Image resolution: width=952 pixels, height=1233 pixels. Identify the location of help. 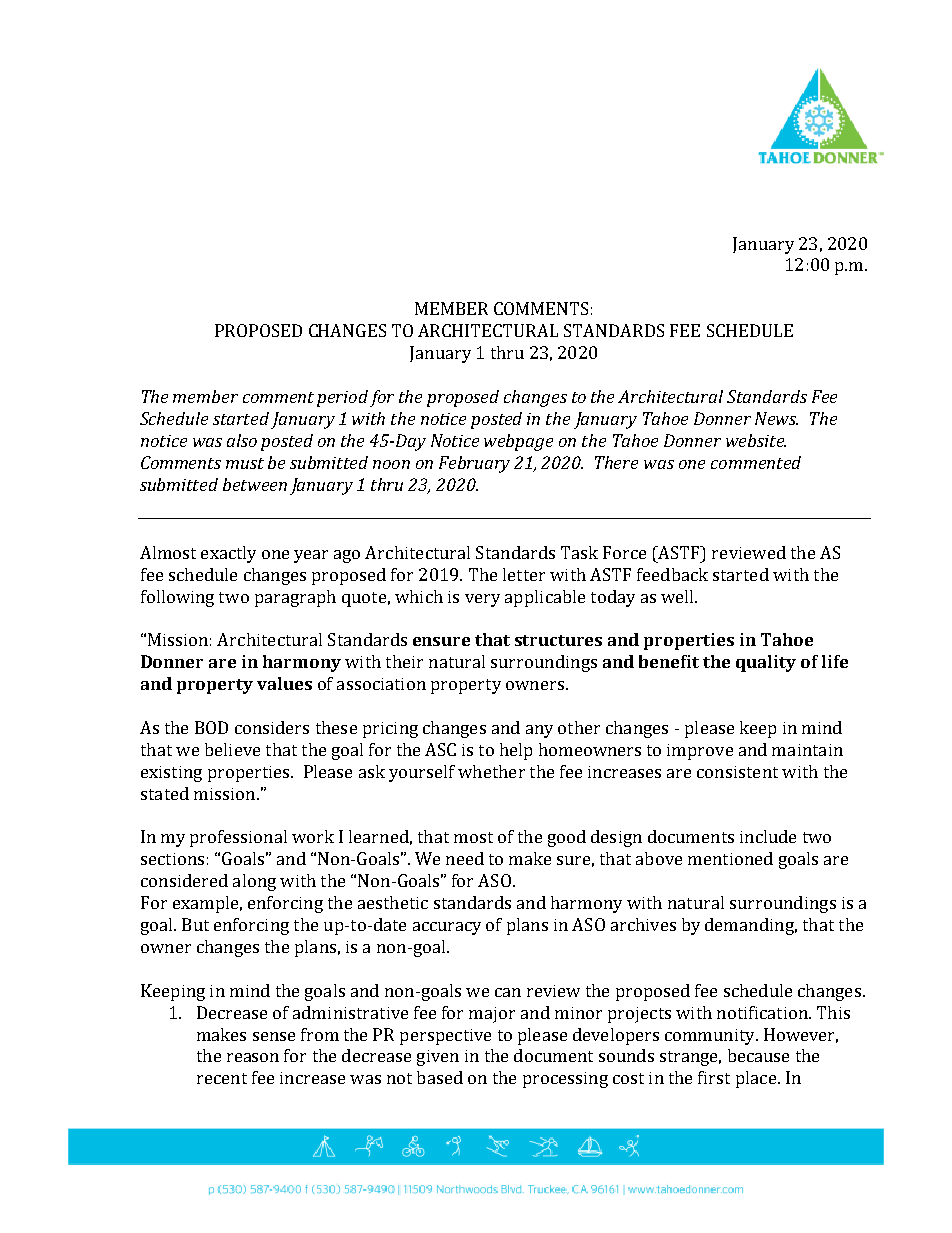
(516, 751).
